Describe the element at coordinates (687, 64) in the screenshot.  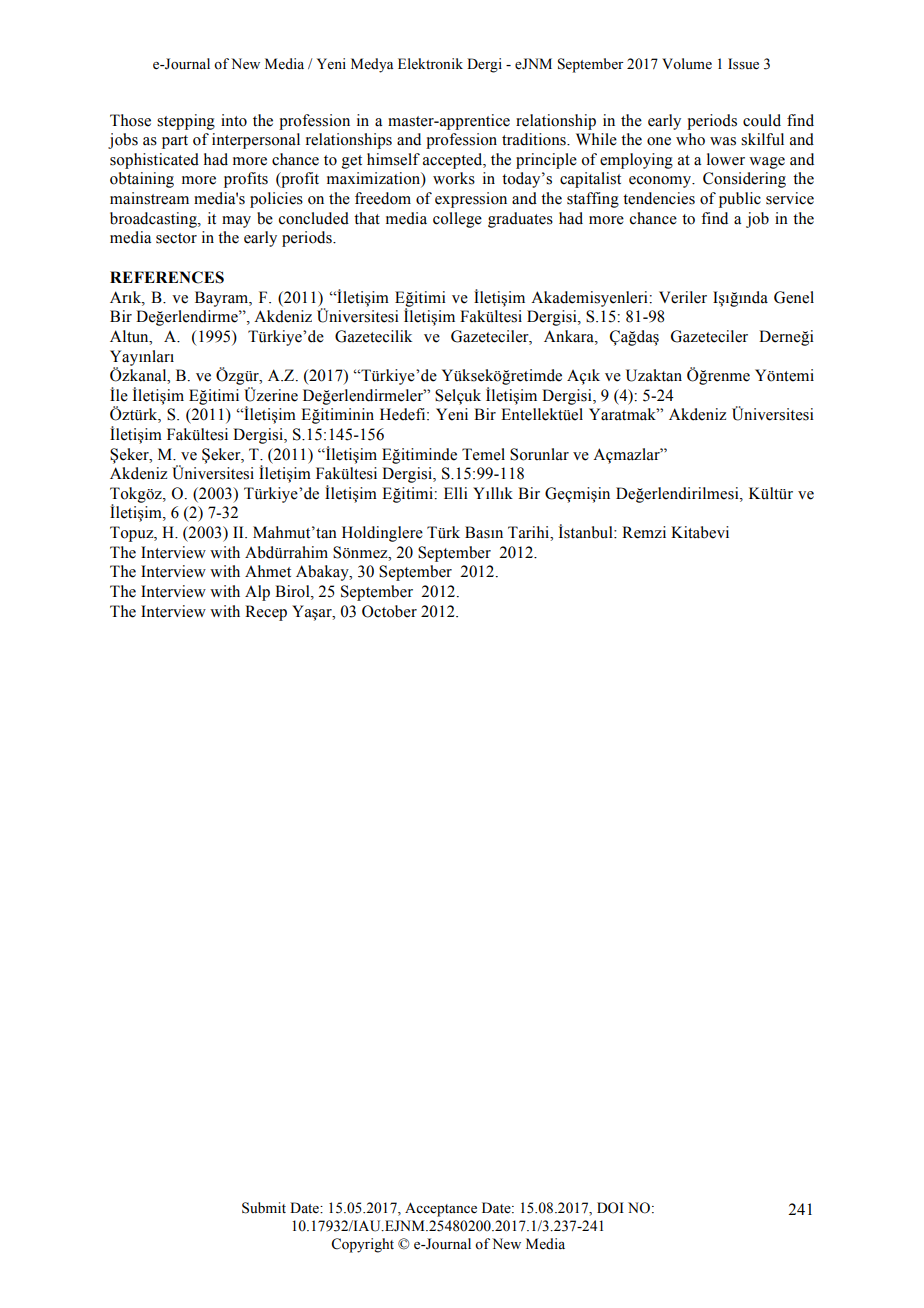
I see `Volume` at that location.
